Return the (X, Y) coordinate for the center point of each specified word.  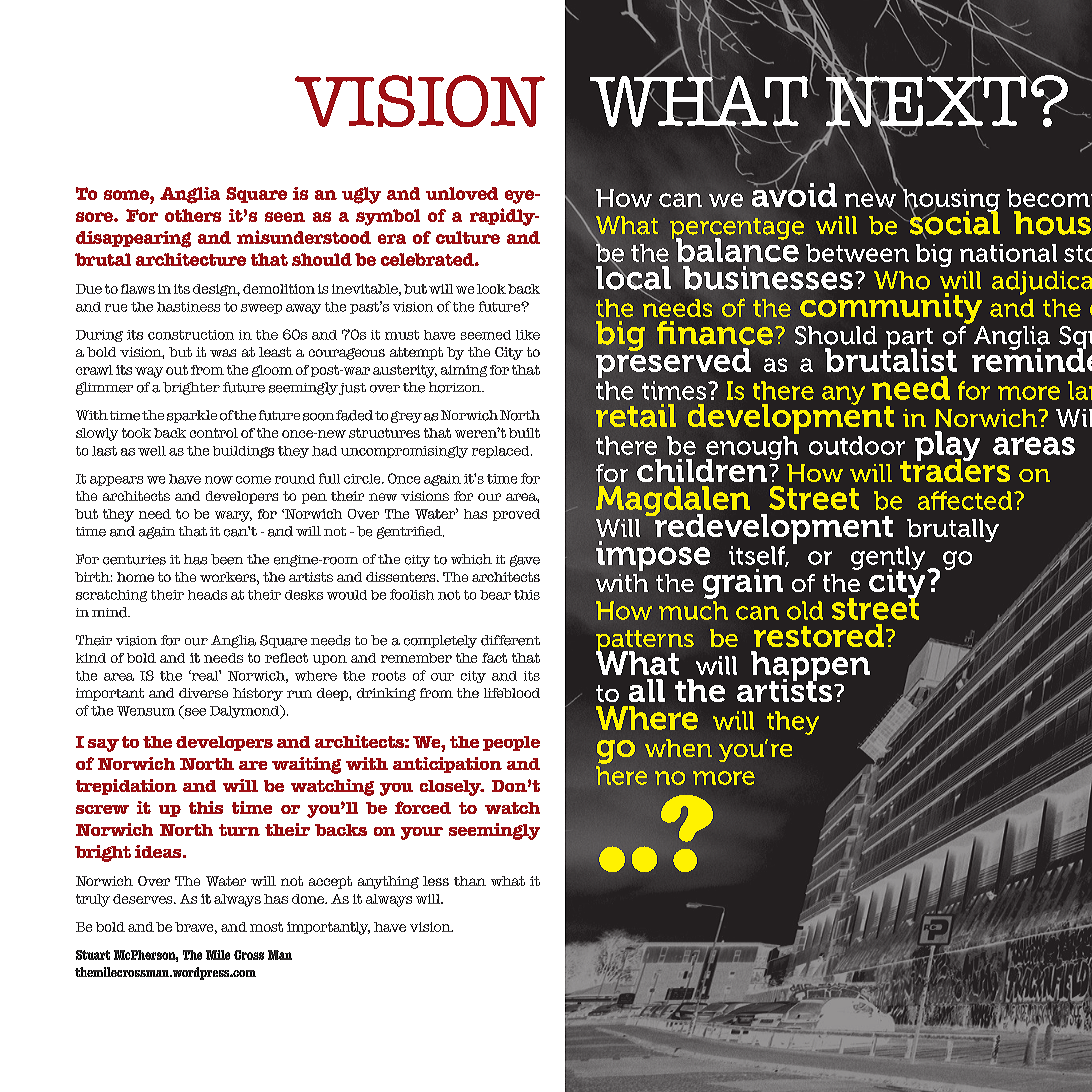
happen (810, 667)
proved (516, 515)
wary (233, 516)
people (511, 743)
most (266, 927)
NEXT (927, 101)
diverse (203, 693)
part (908, 340)
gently (888, 559)
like (528, 335)
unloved (462, 193)
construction (191, 335)
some (127, 195)
